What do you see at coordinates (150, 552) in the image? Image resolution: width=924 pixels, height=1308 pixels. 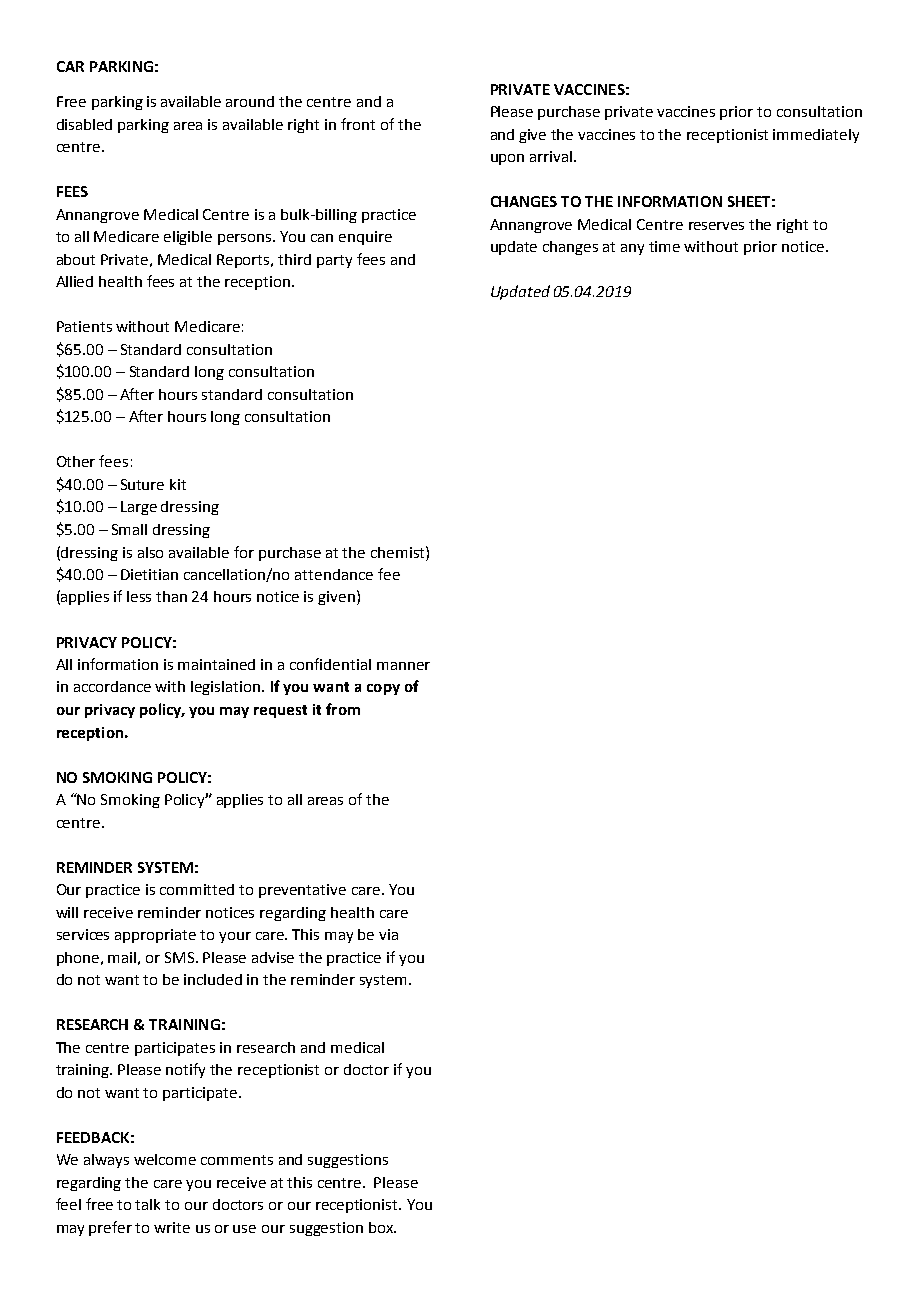 I see `also` at bounding box center [150, 552].
